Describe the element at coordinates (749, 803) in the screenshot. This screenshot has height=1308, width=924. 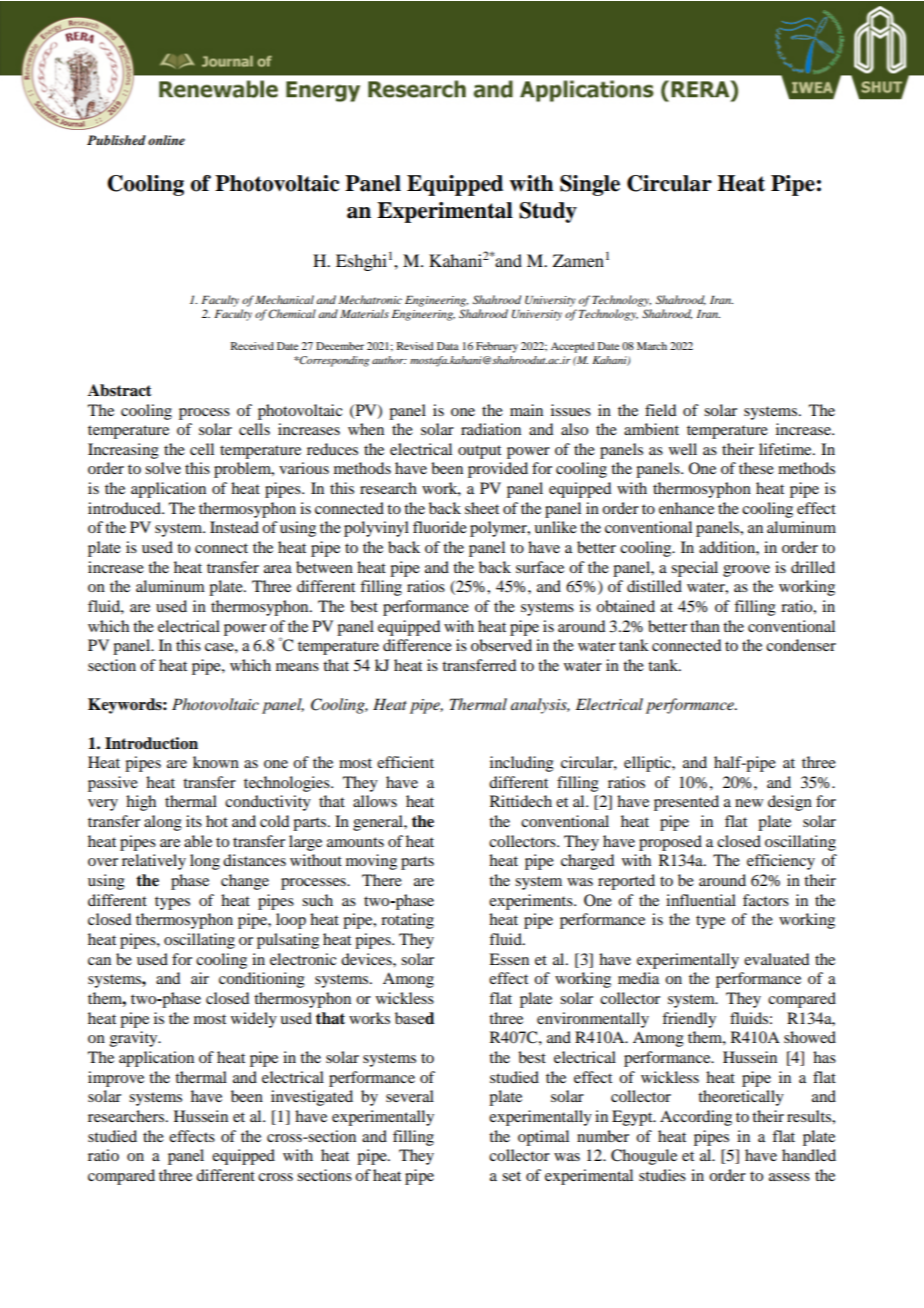
I see `new` at that location.
